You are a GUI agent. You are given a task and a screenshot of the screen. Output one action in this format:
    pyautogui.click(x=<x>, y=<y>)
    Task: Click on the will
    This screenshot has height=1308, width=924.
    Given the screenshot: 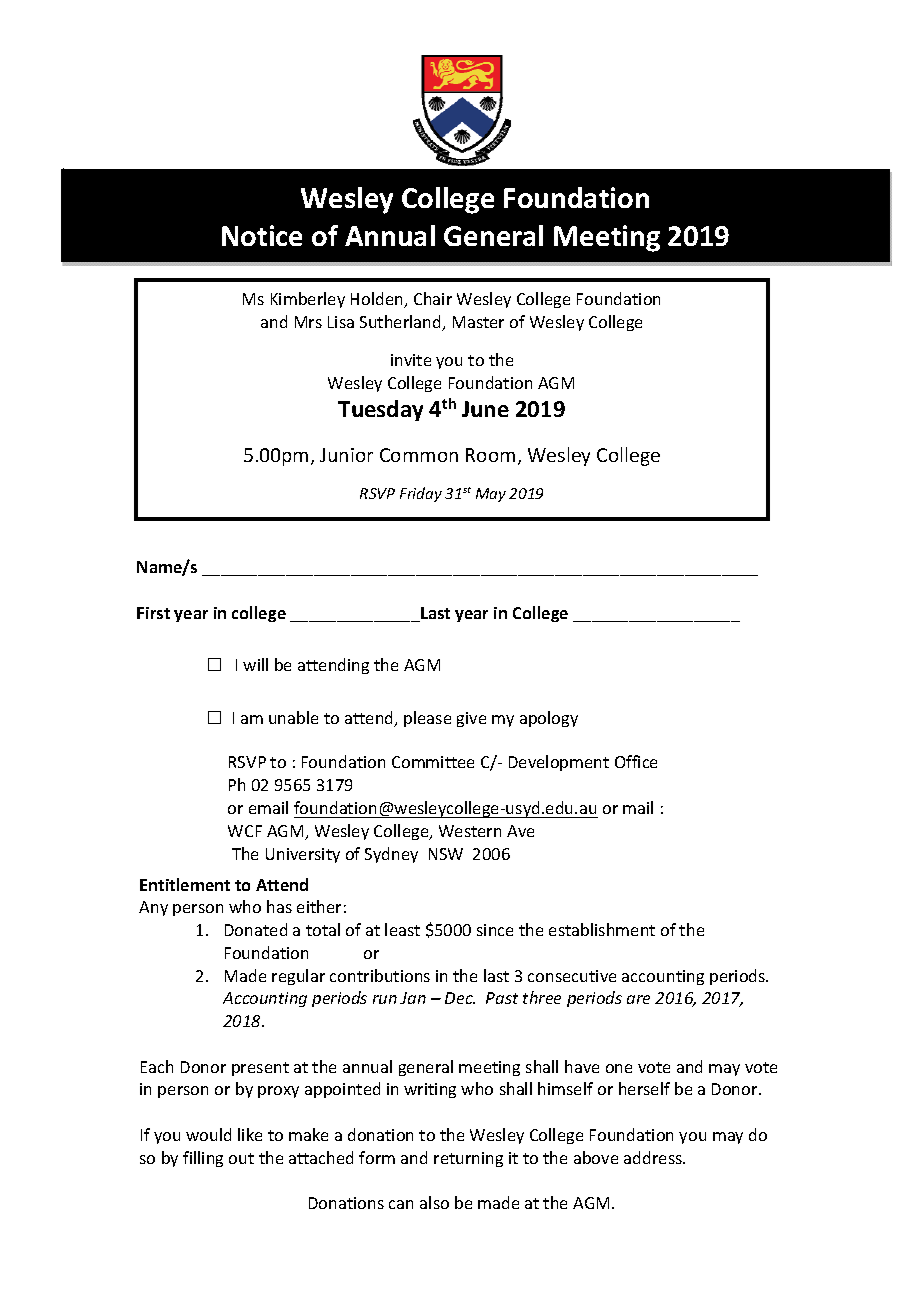 What is the action you would take?
    pyautogui.click(x=255, y=664)
